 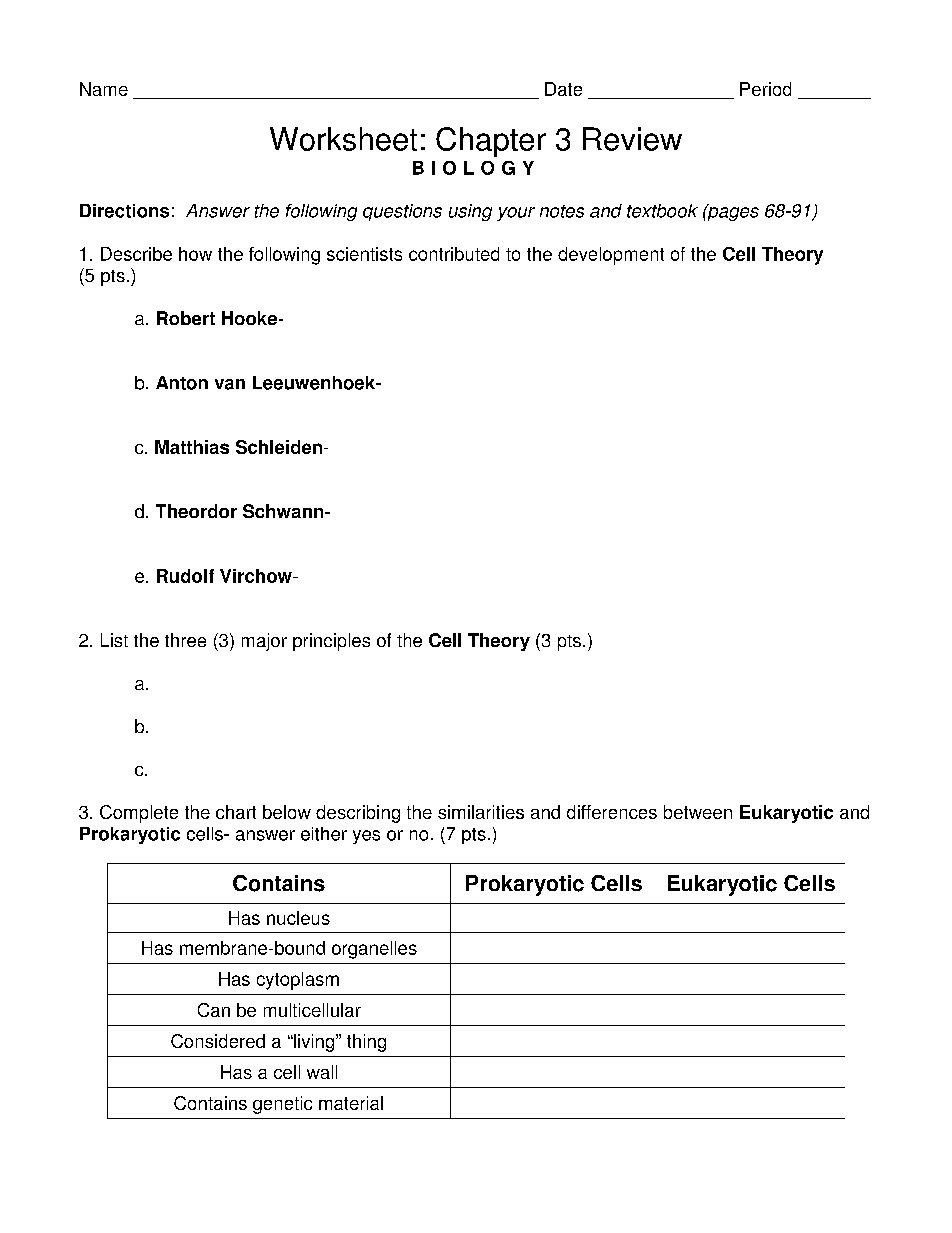 What do you see at coordinates (366, 1043) in the page?
I see `thing` at bounding box center [366, 1043].
